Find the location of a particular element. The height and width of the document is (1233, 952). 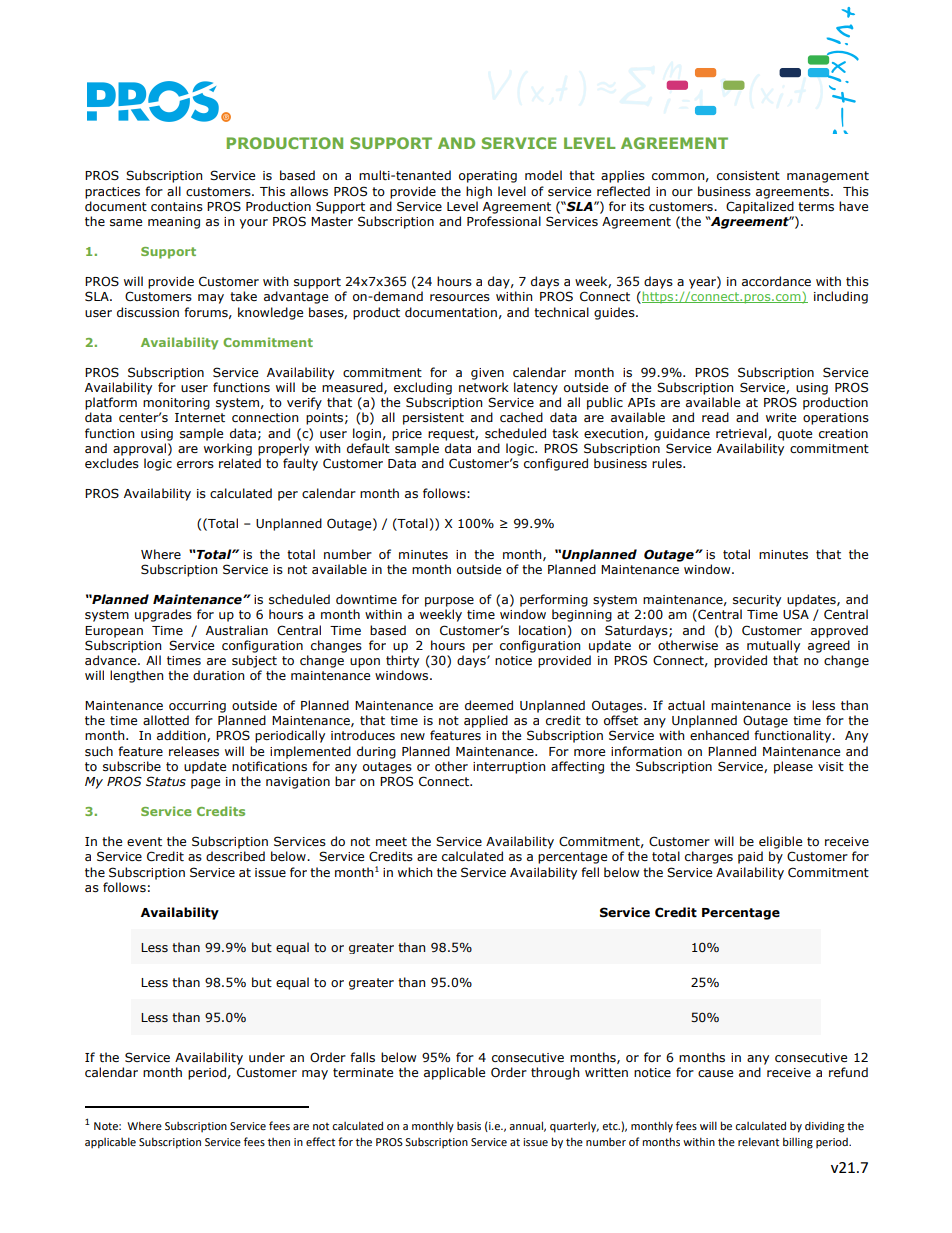

configured is located at coordinates (556, 464).
